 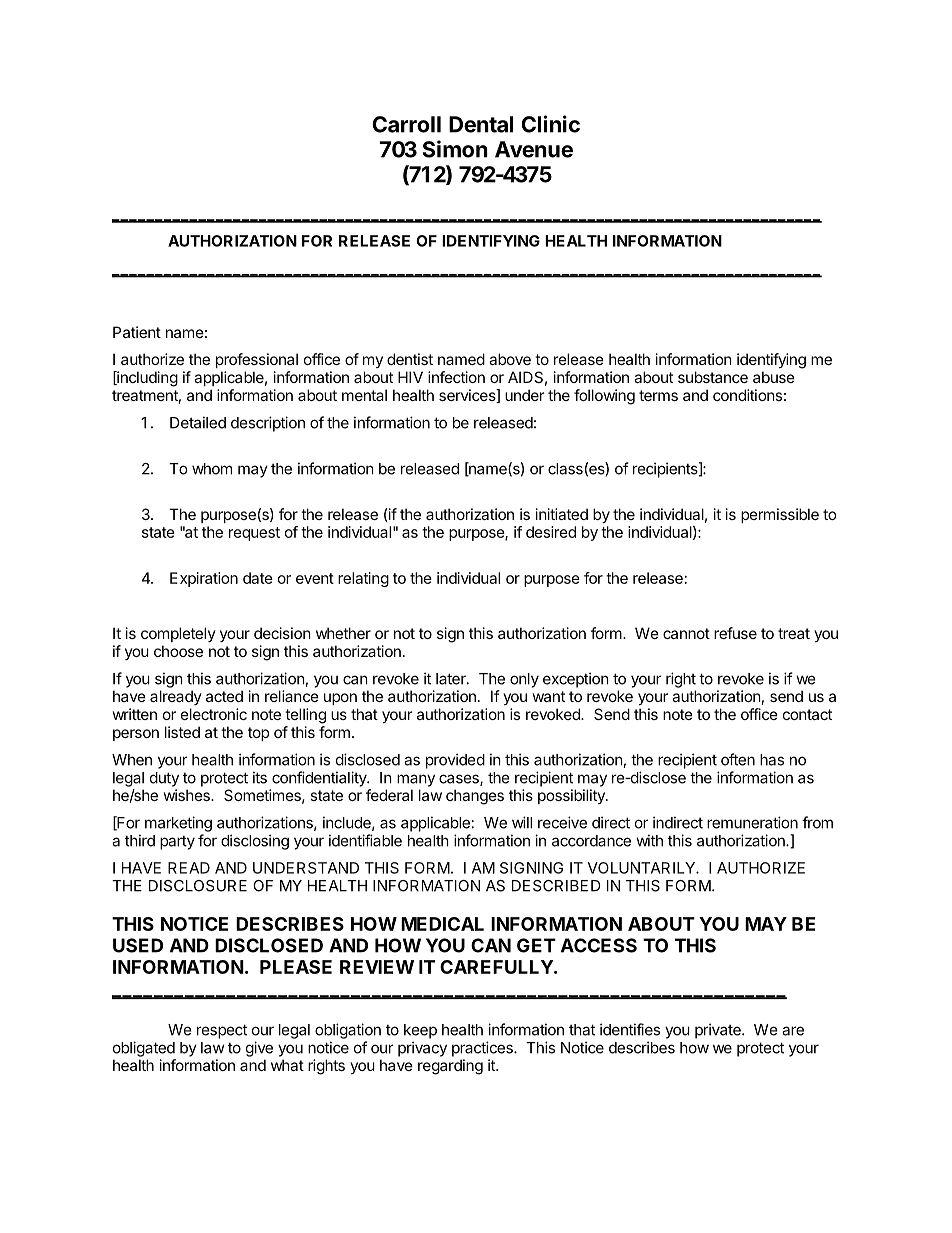 I want to click on conditions, so click(x=747, y=395).
